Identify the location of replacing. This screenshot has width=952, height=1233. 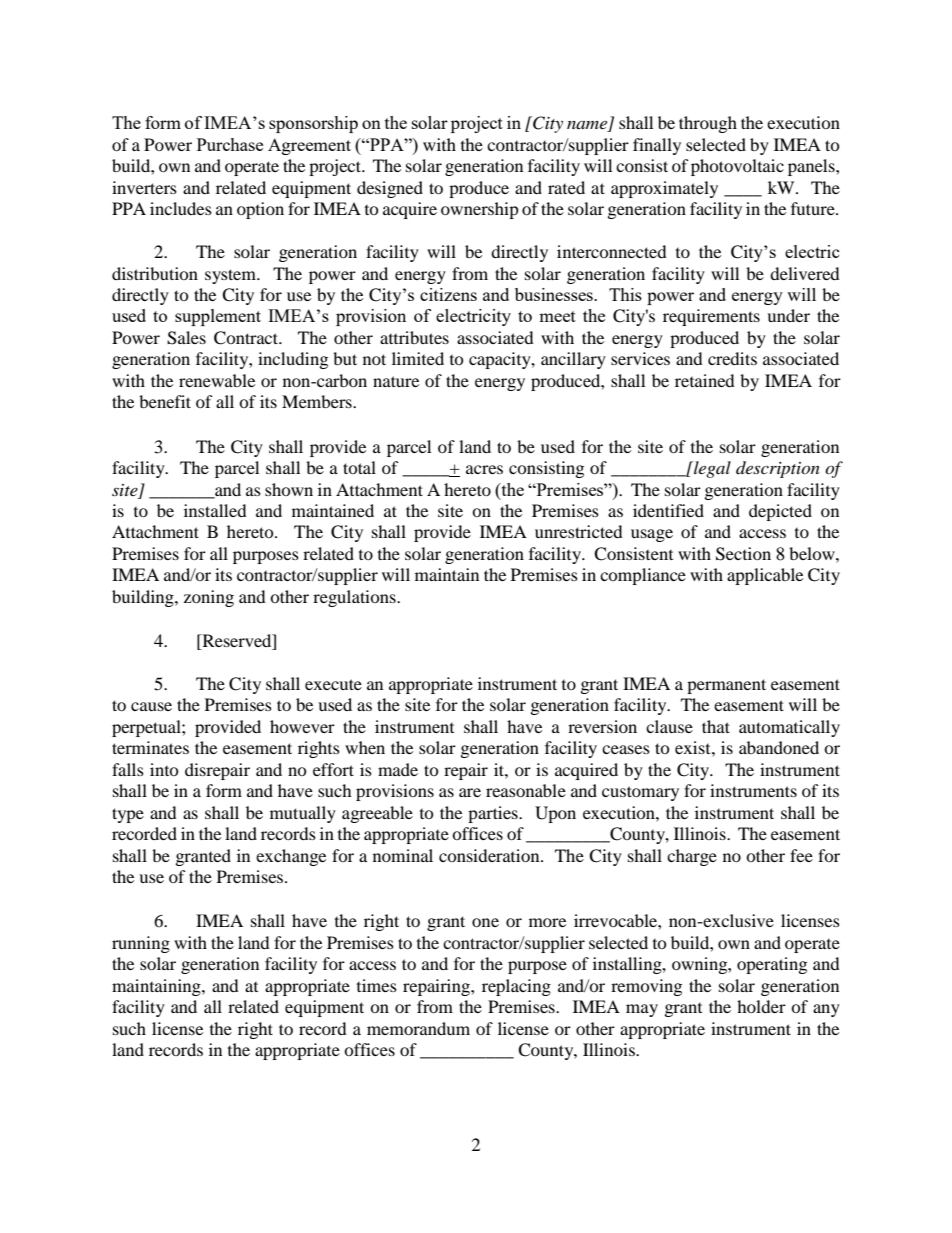
(516, 987).
